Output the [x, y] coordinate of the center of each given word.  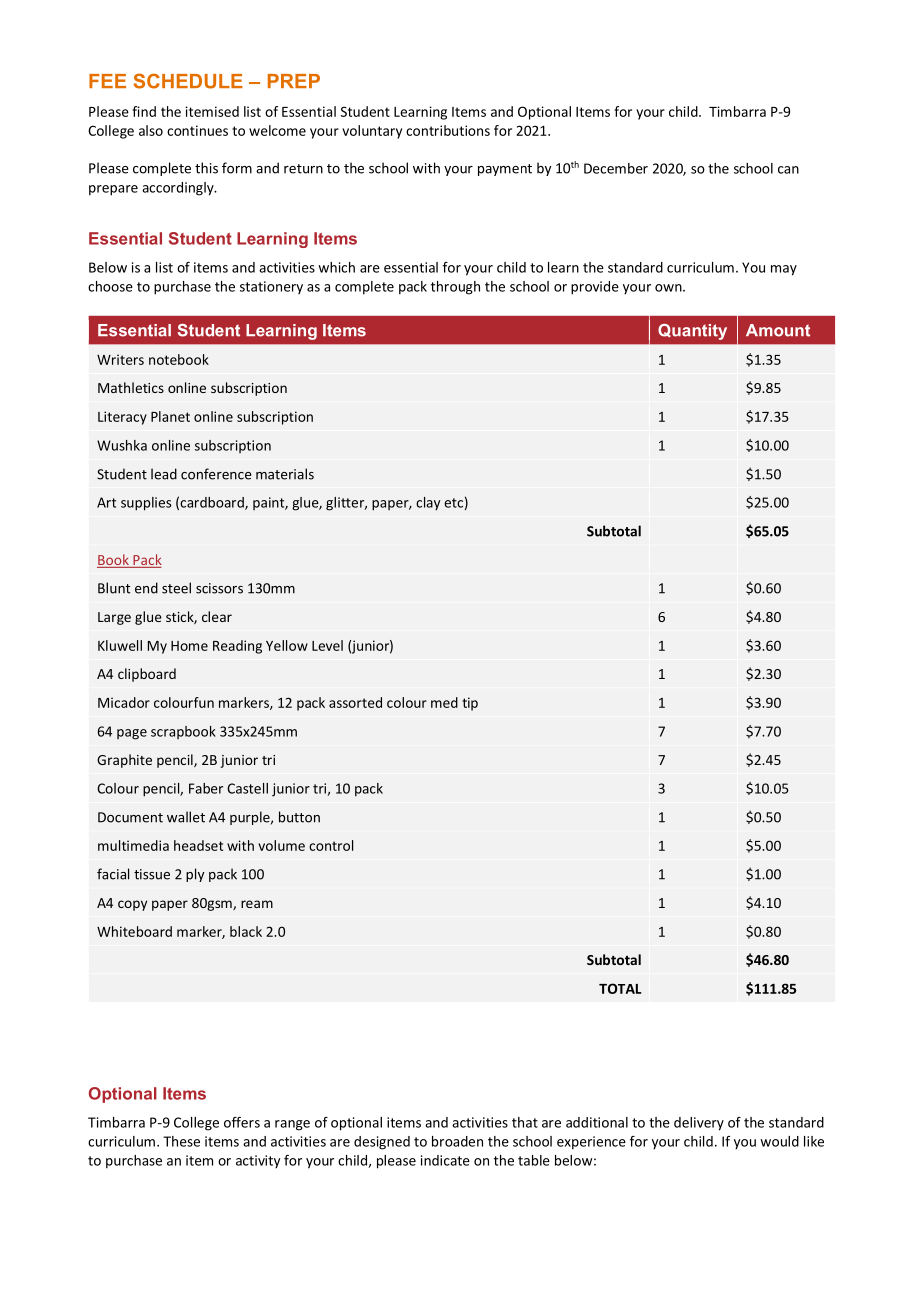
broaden [457, 1141]
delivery [699, 1124]
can [788, 170]
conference [216, 474]
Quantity [692, 332]
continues [197, 130]
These [181, 1141]
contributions [448, 130]
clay [428, 503]
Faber [206, 788]
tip [470, 704]
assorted [355, 702]
